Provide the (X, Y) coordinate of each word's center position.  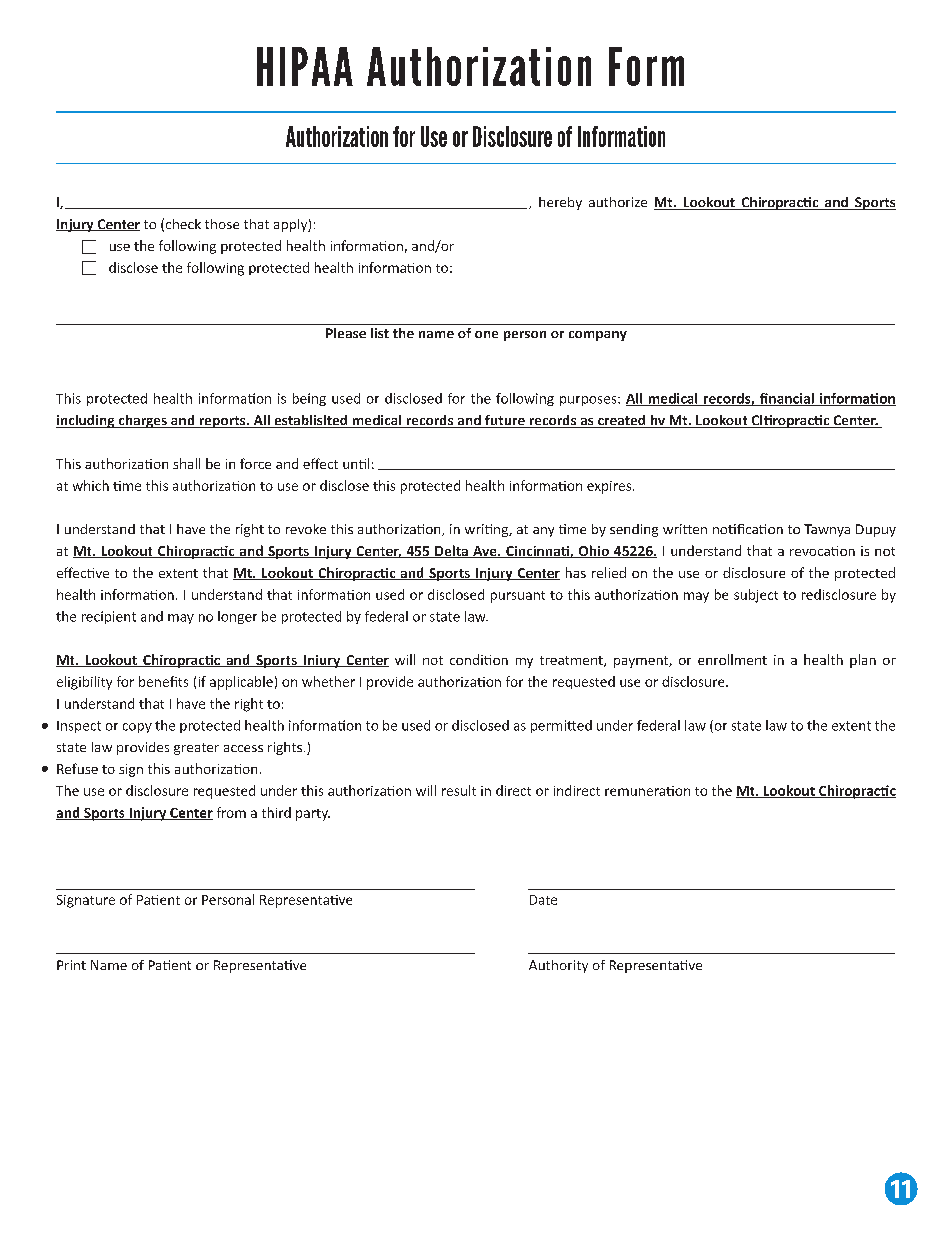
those (222, 224)
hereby (560, 203)
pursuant (518, 597)
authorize (618, 202)
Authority (558, 966)
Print (71, 965)
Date (543, 900)
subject (756, 596)
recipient (109, 617)
